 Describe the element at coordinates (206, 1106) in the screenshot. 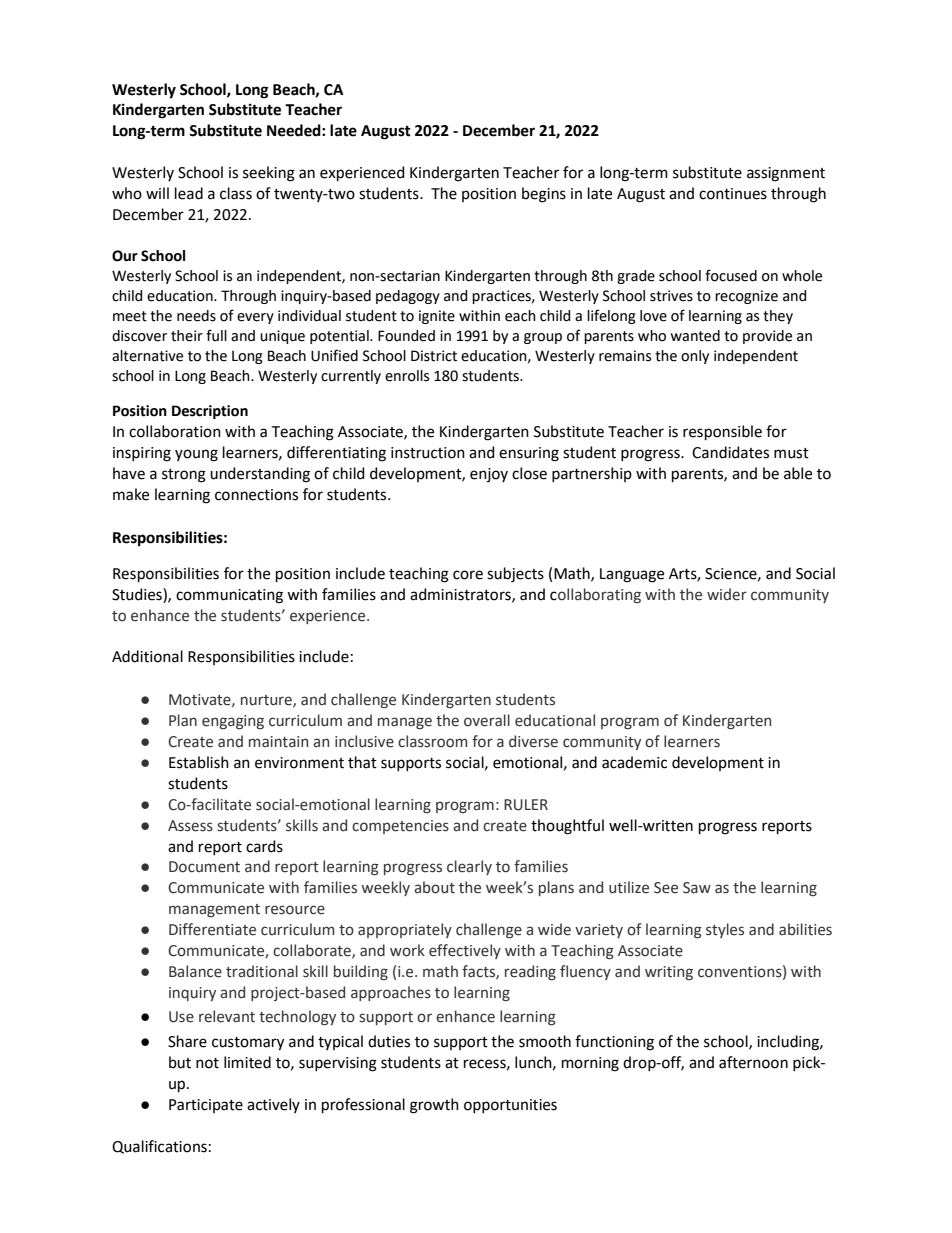

I see `Participate` at that location.
